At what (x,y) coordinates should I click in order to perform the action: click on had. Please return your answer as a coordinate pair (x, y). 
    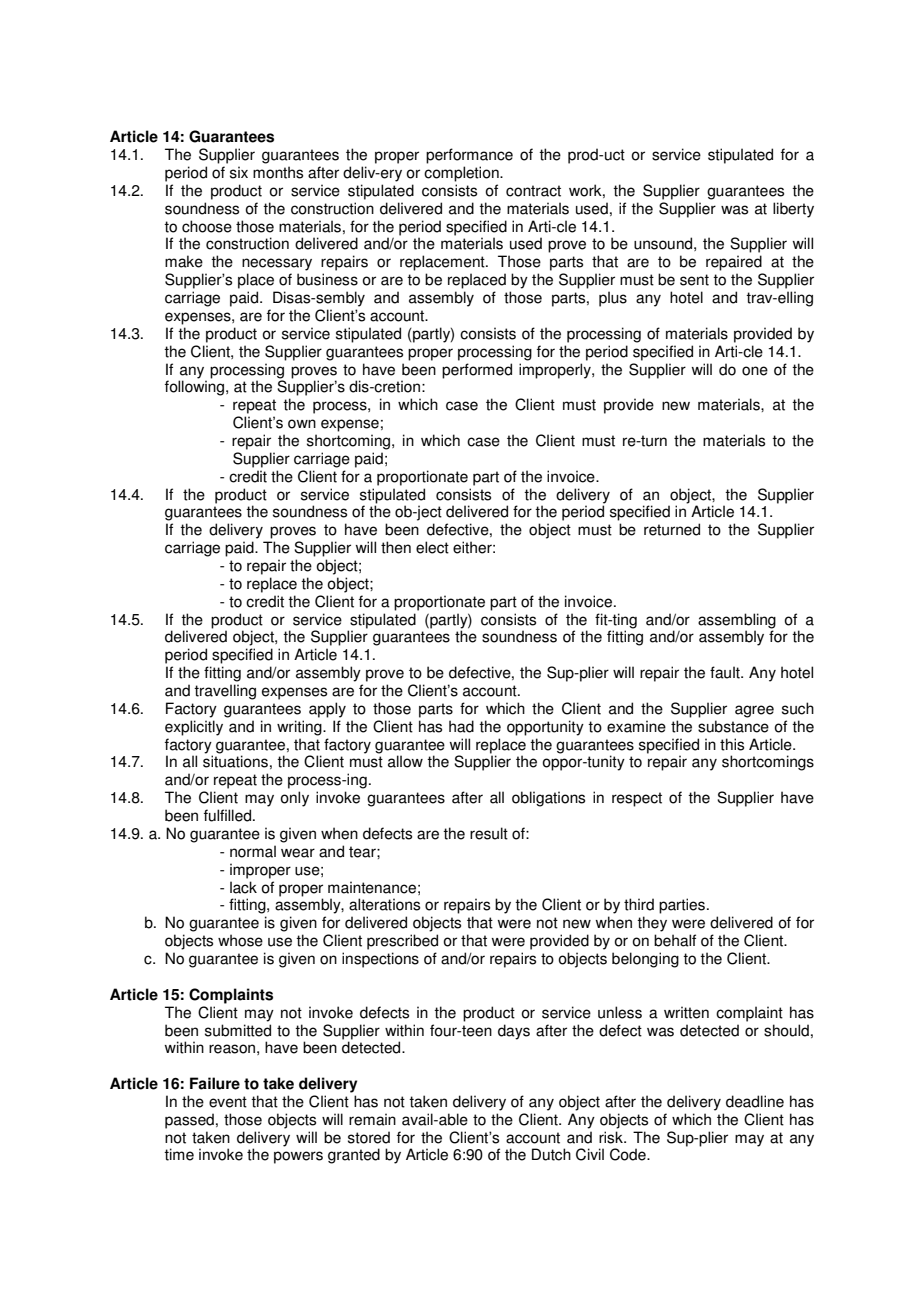
    Looking at the image, I should click on (461, 726).
